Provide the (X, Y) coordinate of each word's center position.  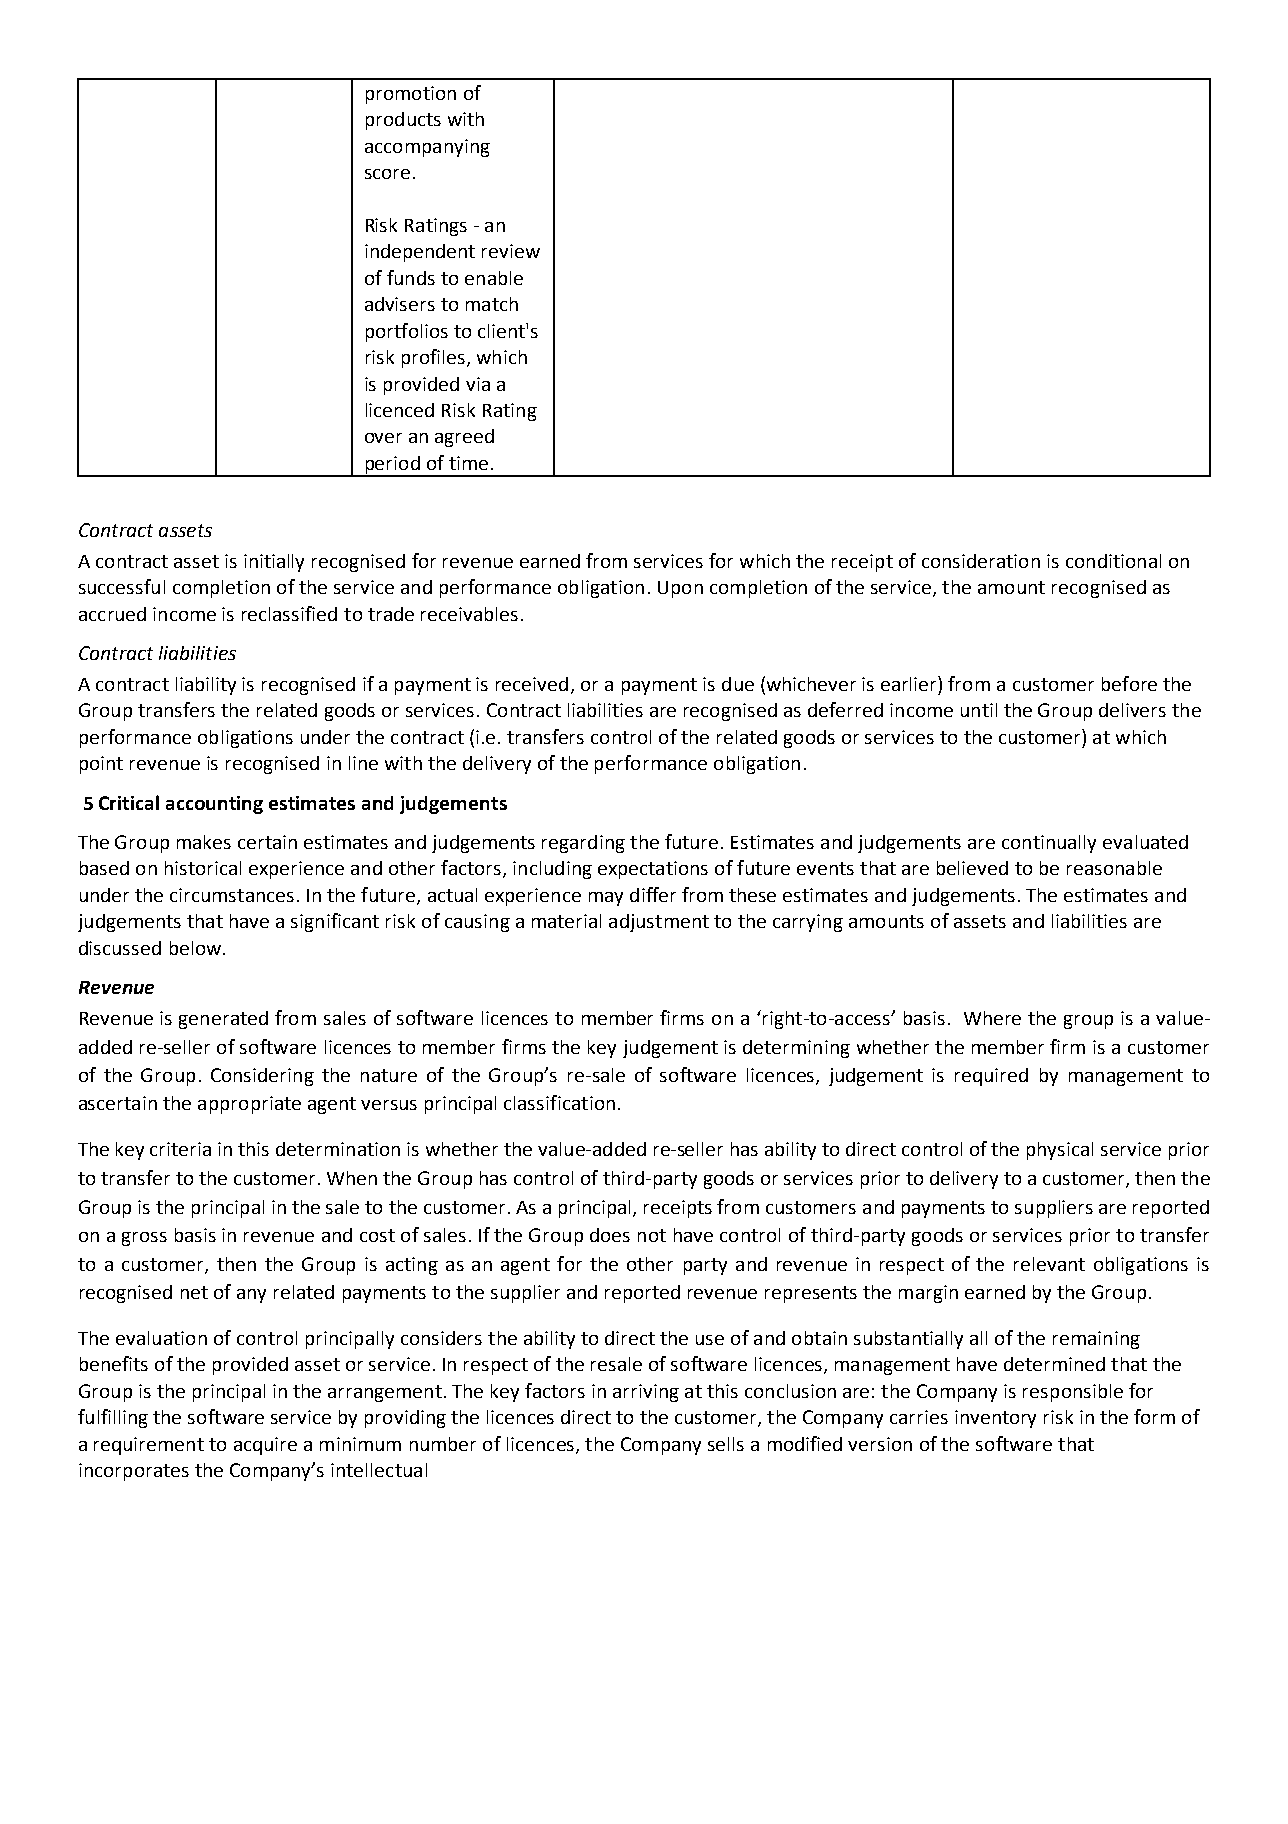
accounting (214, 805)
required (991, 1077)
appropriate (249, 1105)
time (468, 463)
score (387, 174)
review (511, 251)
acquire (265, 1446)
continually (1049, 844)
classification (559, 1102)
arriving (646, 1393)
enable (494, 278)
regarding (583, 844)
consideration (981, 561)
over (383, 438)
